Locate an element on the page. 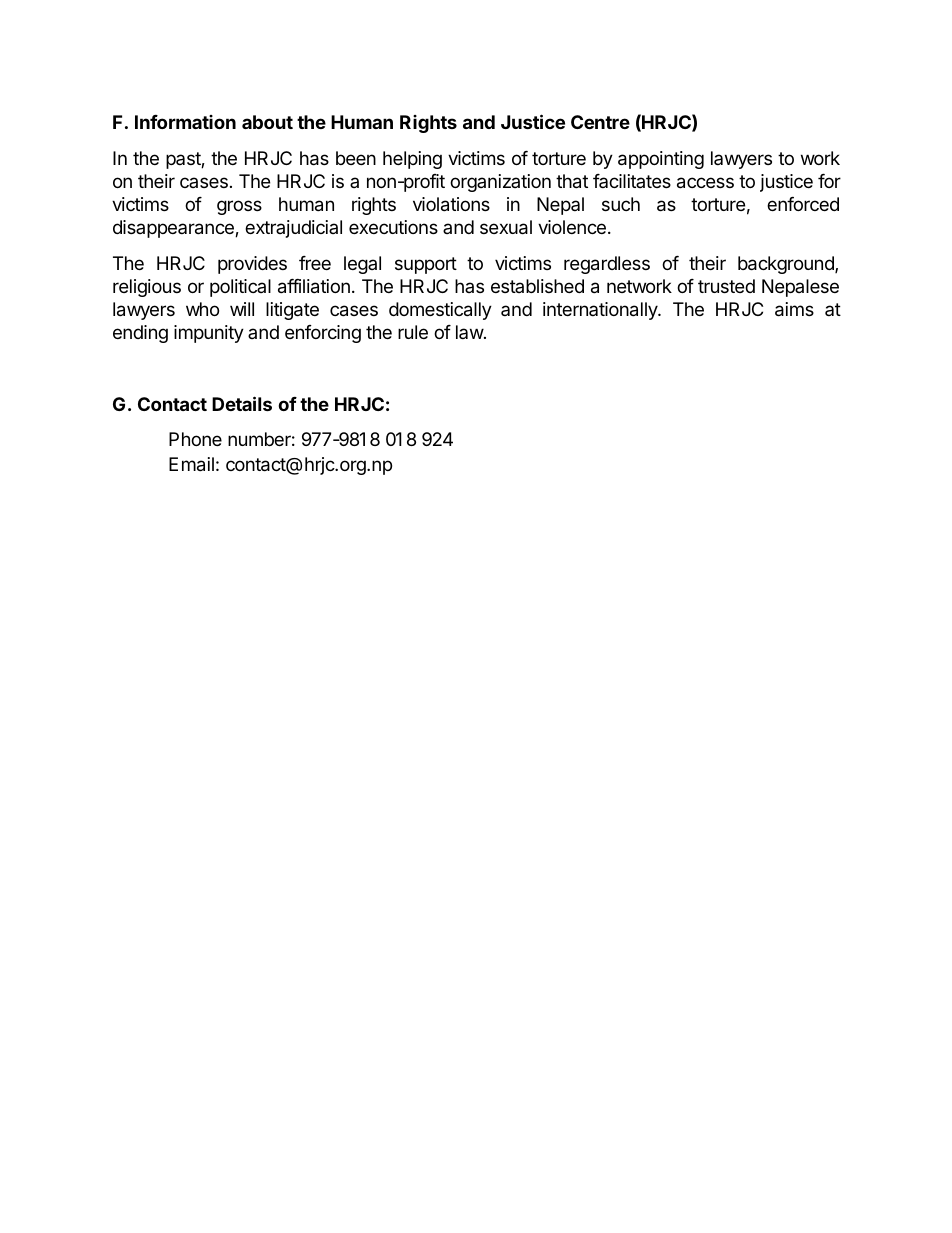 Image resolution: width=952 pixels, height=1233 pixels. helping is located at coordinates (412, 160).
